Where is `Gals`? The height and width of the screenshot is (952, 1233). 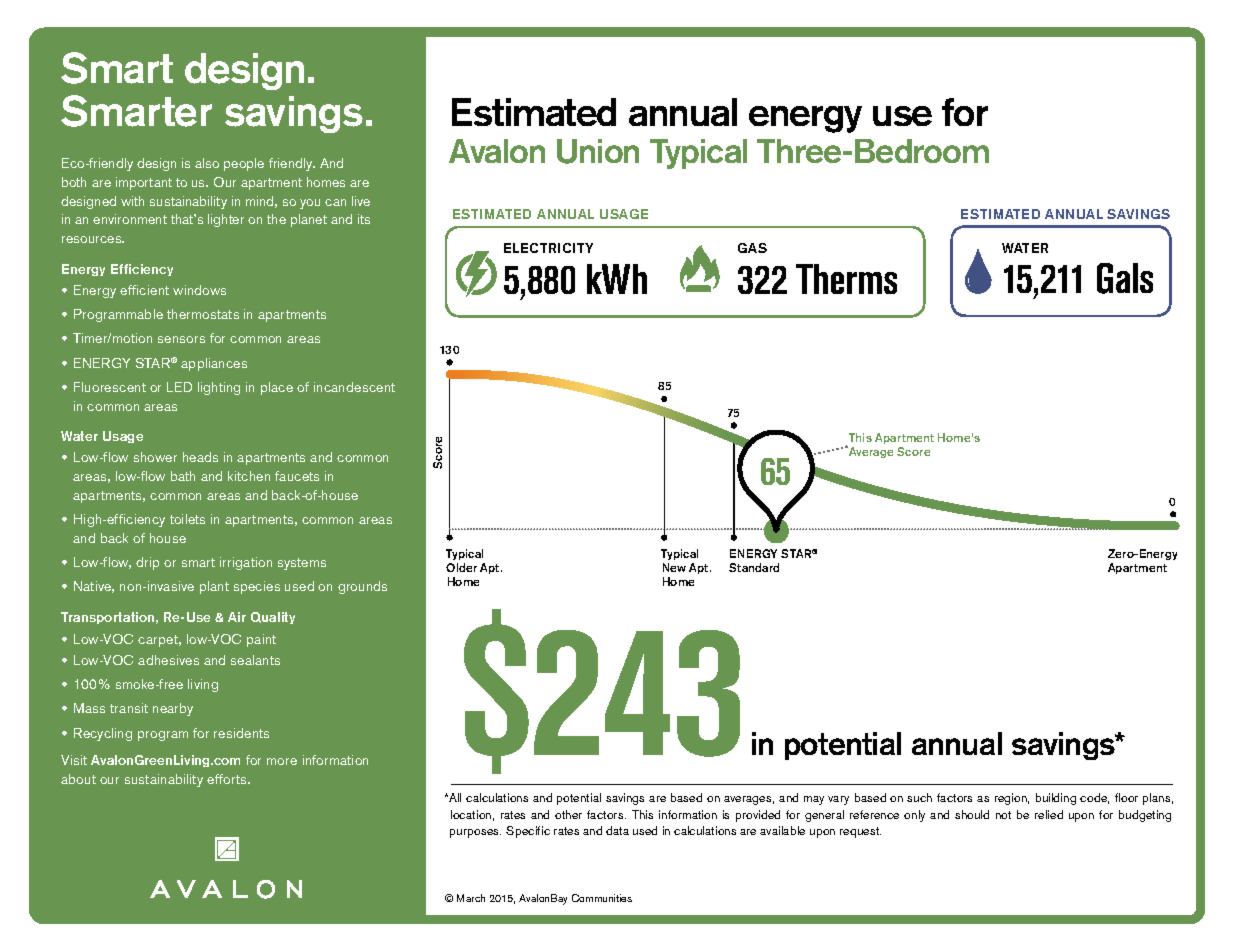
Gals is located at coordinates (1125, 278).
